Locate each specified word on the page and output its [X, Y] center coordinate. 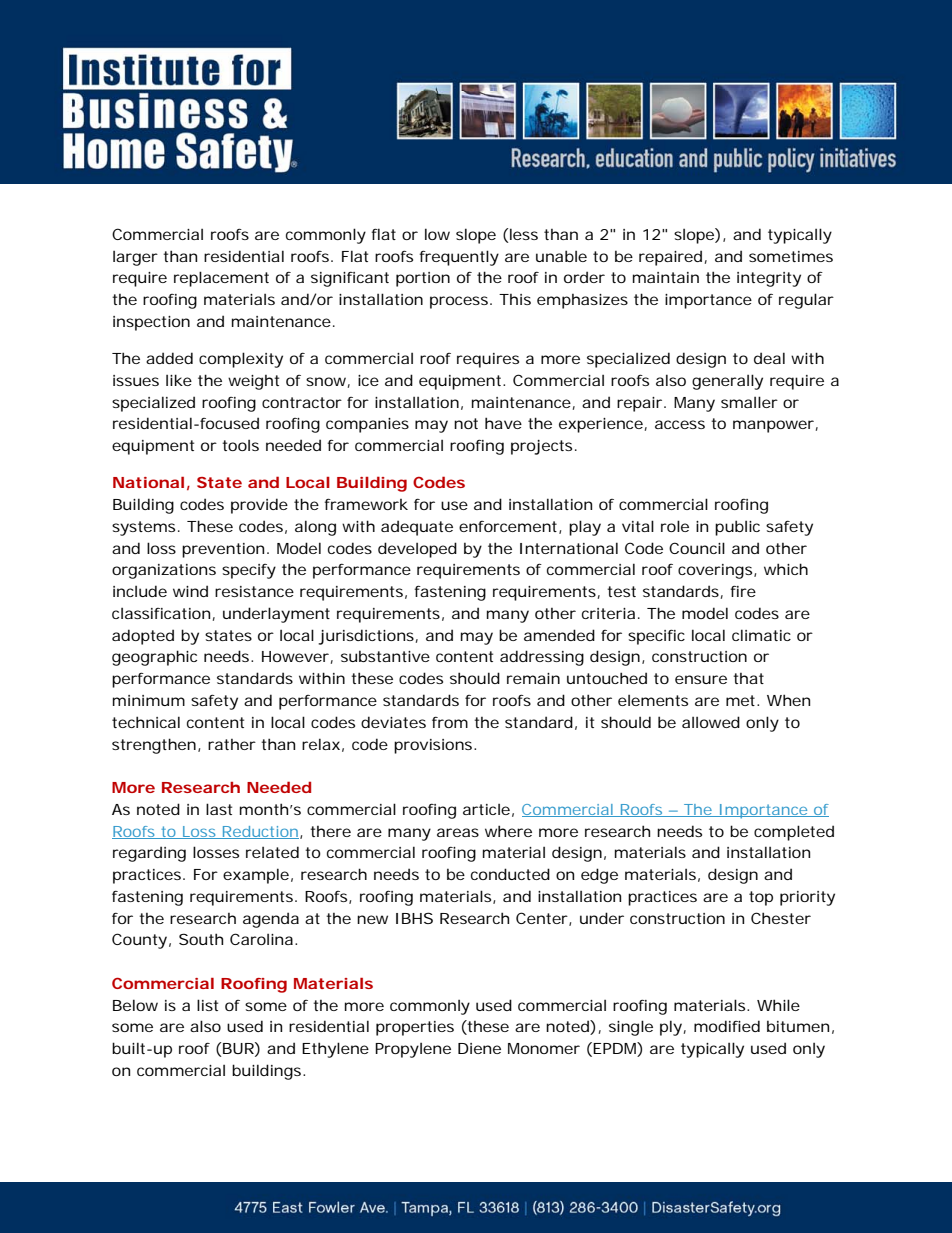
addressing [542, 658]
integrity [769, 279]
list [207, 1005]
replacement [221, 279]
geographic [154, 658]
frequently [459, 258]
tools [240, 445]
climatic [761, 635]
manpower [773, 426]
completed [794, 833]
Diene [479, 1048]
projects [541, 447]
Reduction [259, 832]
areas [458, 832]
